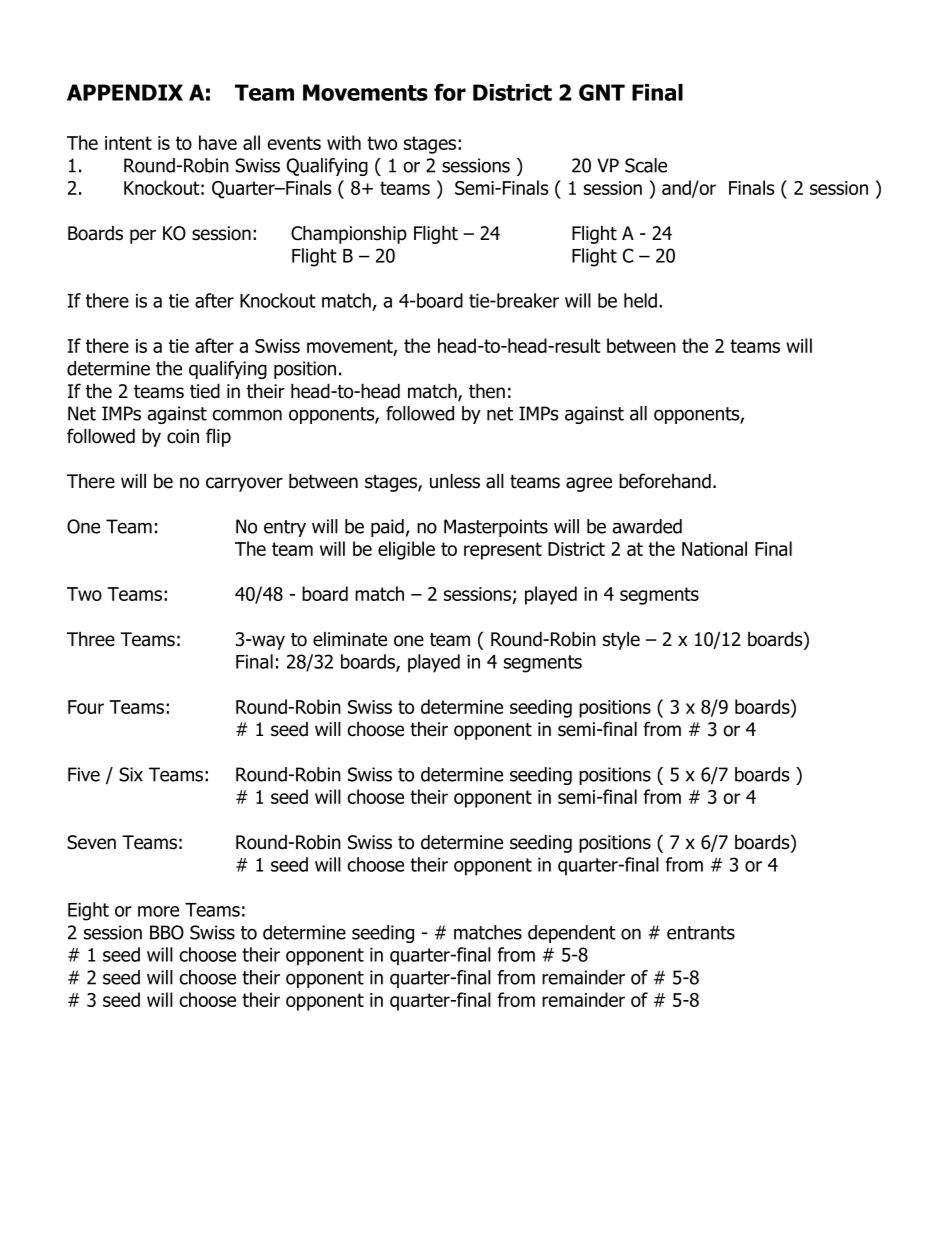 This screenshot has height=1233, width=952. I want to click on style, so click(621, 640).
